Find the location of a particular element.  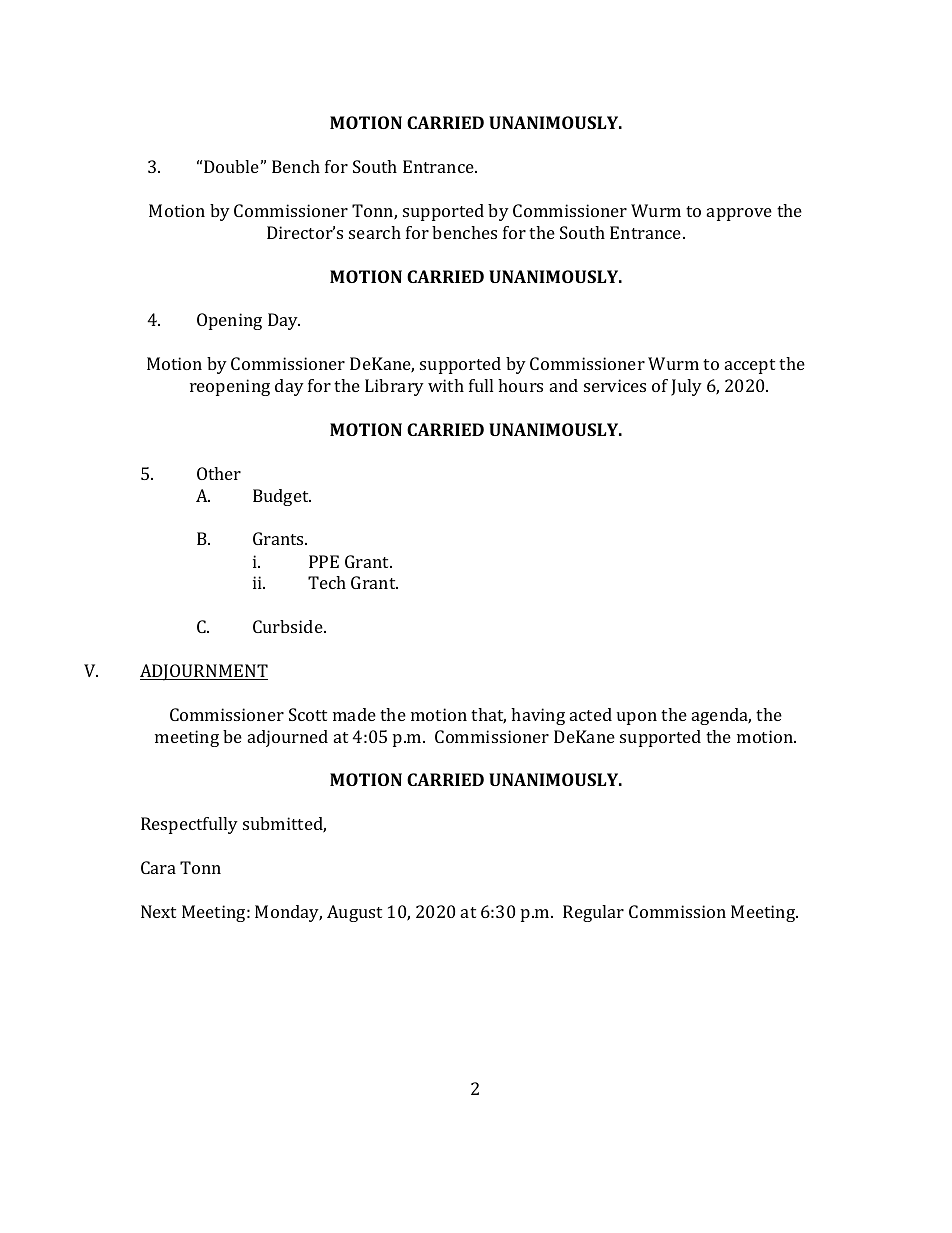

agenda is located at coordinates (721, 716).
